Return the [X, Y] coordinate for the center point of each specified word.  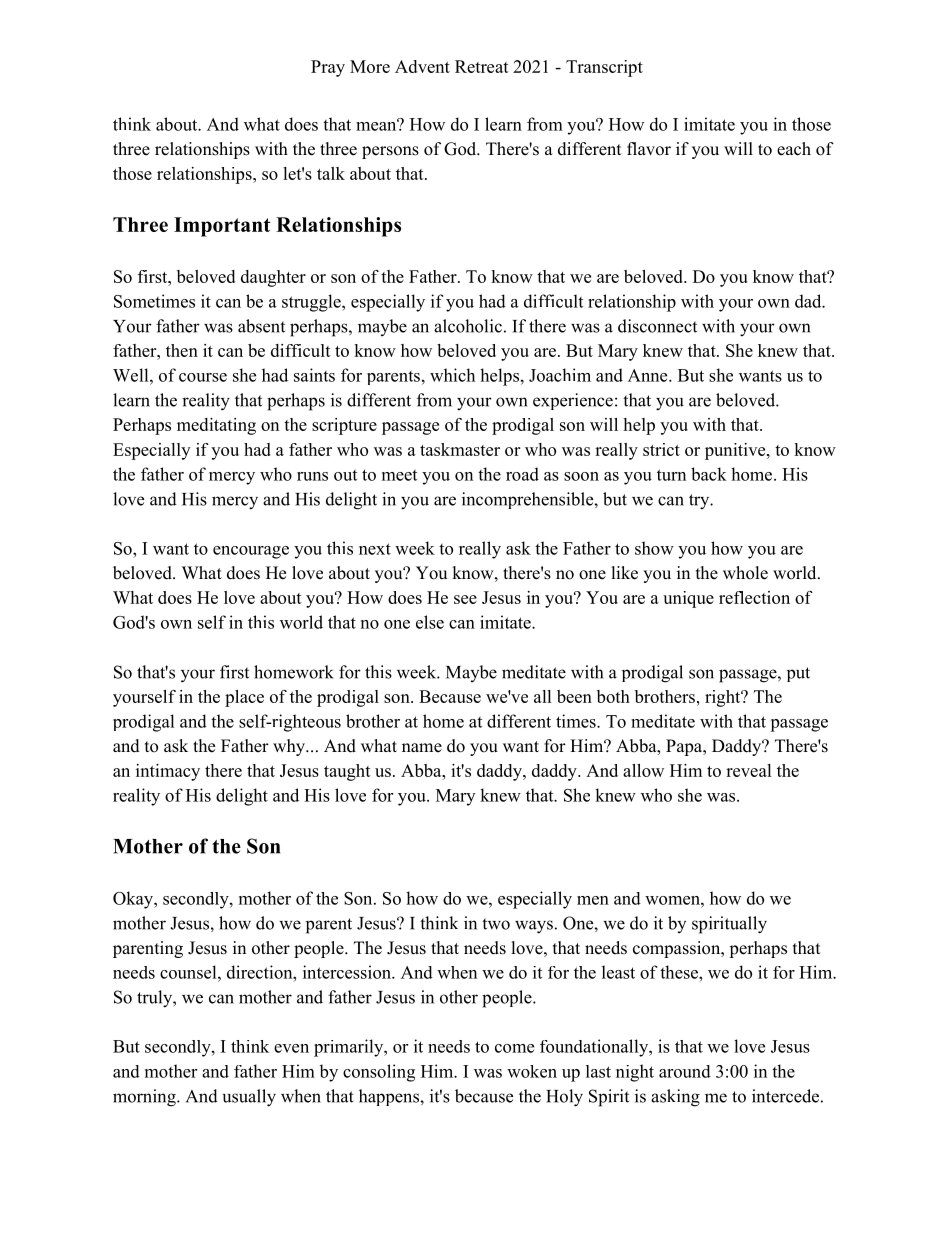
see [465, 599]
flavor [649, 149]
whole [745, 573]
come [514, 1048]
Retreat [482, 66]
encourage [251, 552]
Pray [328, 68]
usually [249, 1098]
